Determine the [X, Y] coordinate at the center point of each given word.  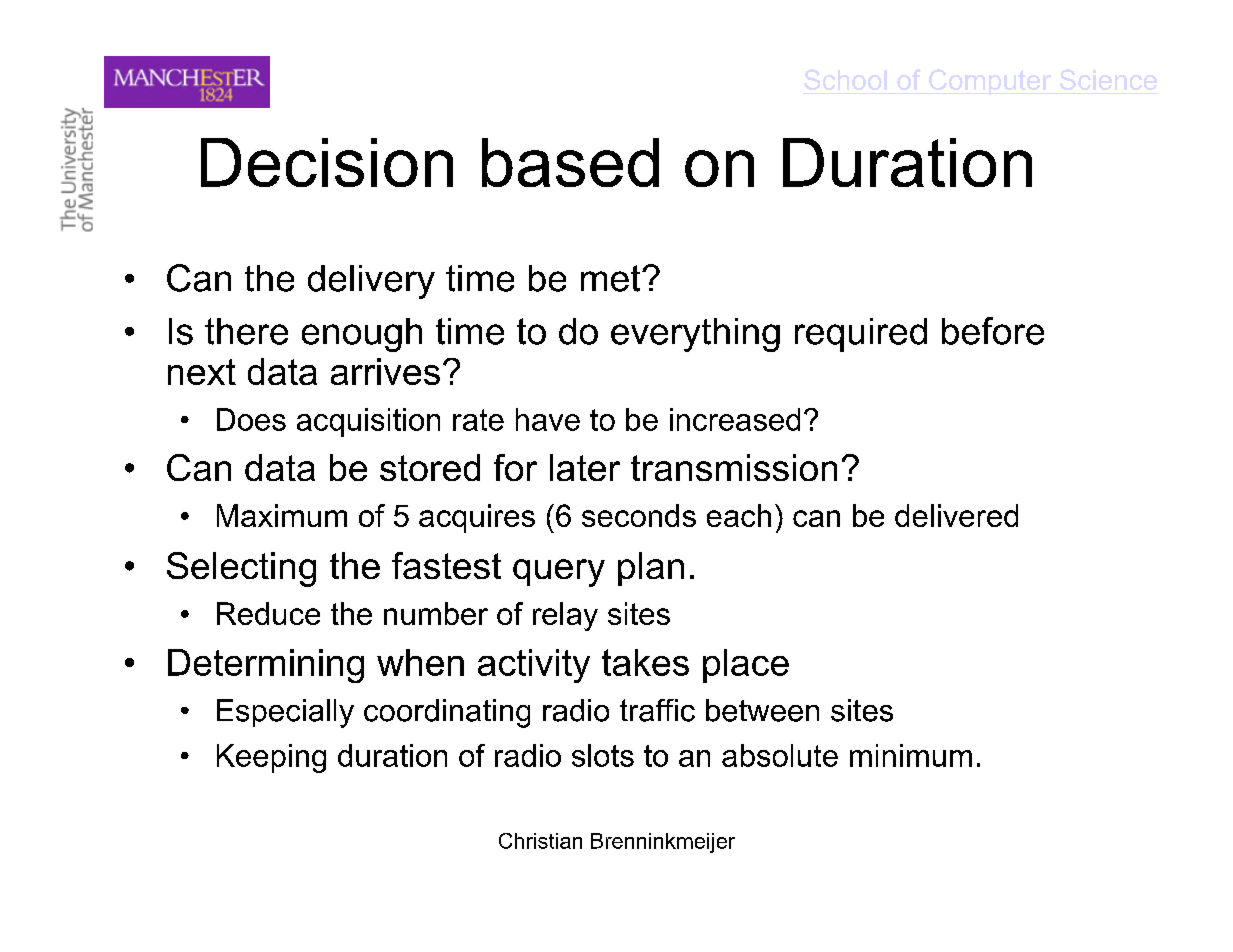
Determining [266, 666]
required [861, 335]
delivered [956, 515]
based [570, 162]
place [746, 666]
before [993, 331]
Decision [327, 162]
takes [645, 662]
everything [695, 335]
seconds [639, 515]
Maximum [282, 515]
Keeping [271, 758]
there [246, 331]
